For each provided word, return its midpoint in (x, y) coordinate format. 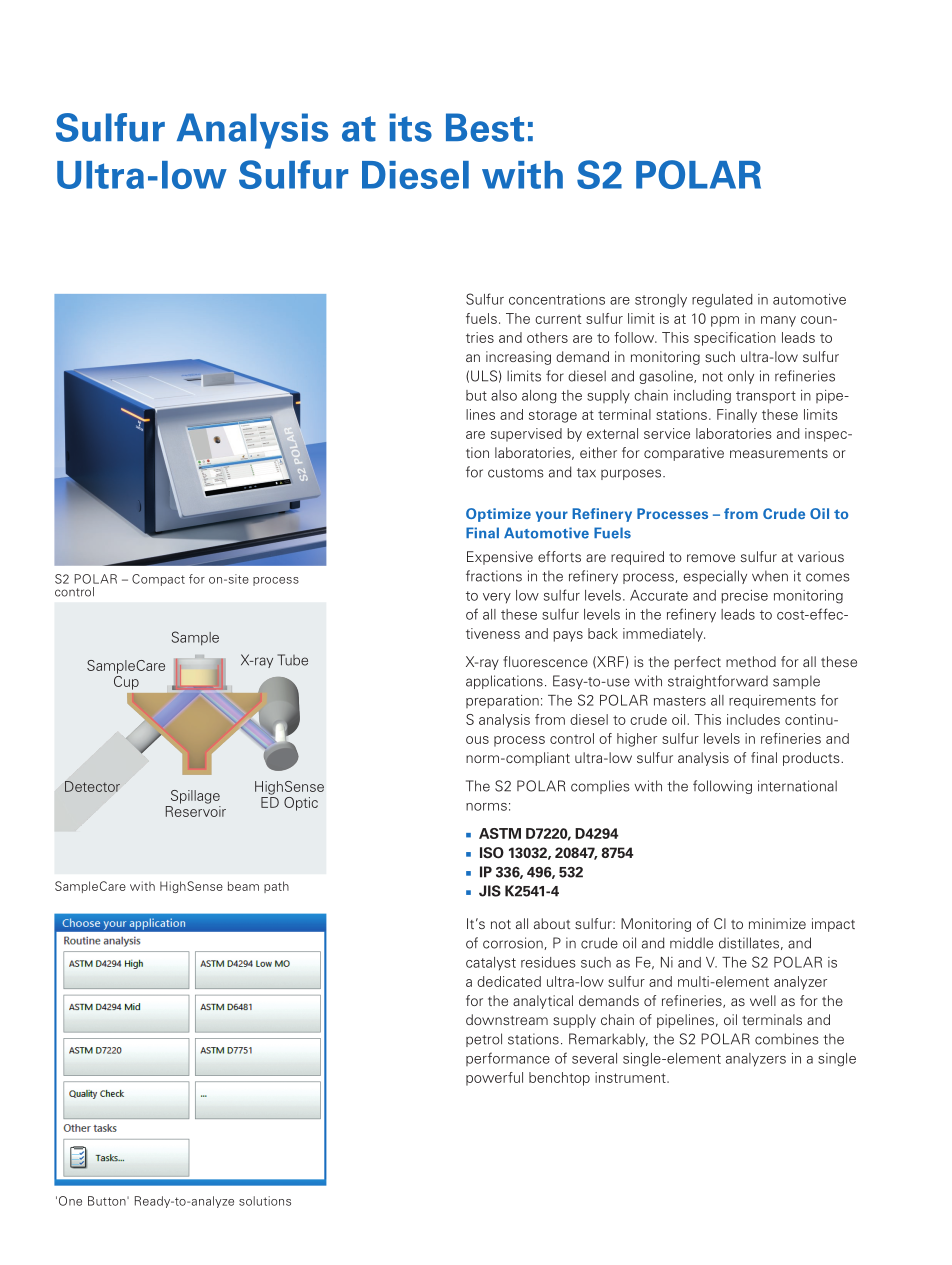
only (741, 377)
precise (744, 597)
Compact (158, 580)
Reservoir (196, 811)
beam (243, 886)
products (812, 759)
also (504, 395)
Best (485, 127)
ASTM (500, 833)
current (558, 319)
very (497, 598)
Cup (126, 681)
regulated (722, 301)
